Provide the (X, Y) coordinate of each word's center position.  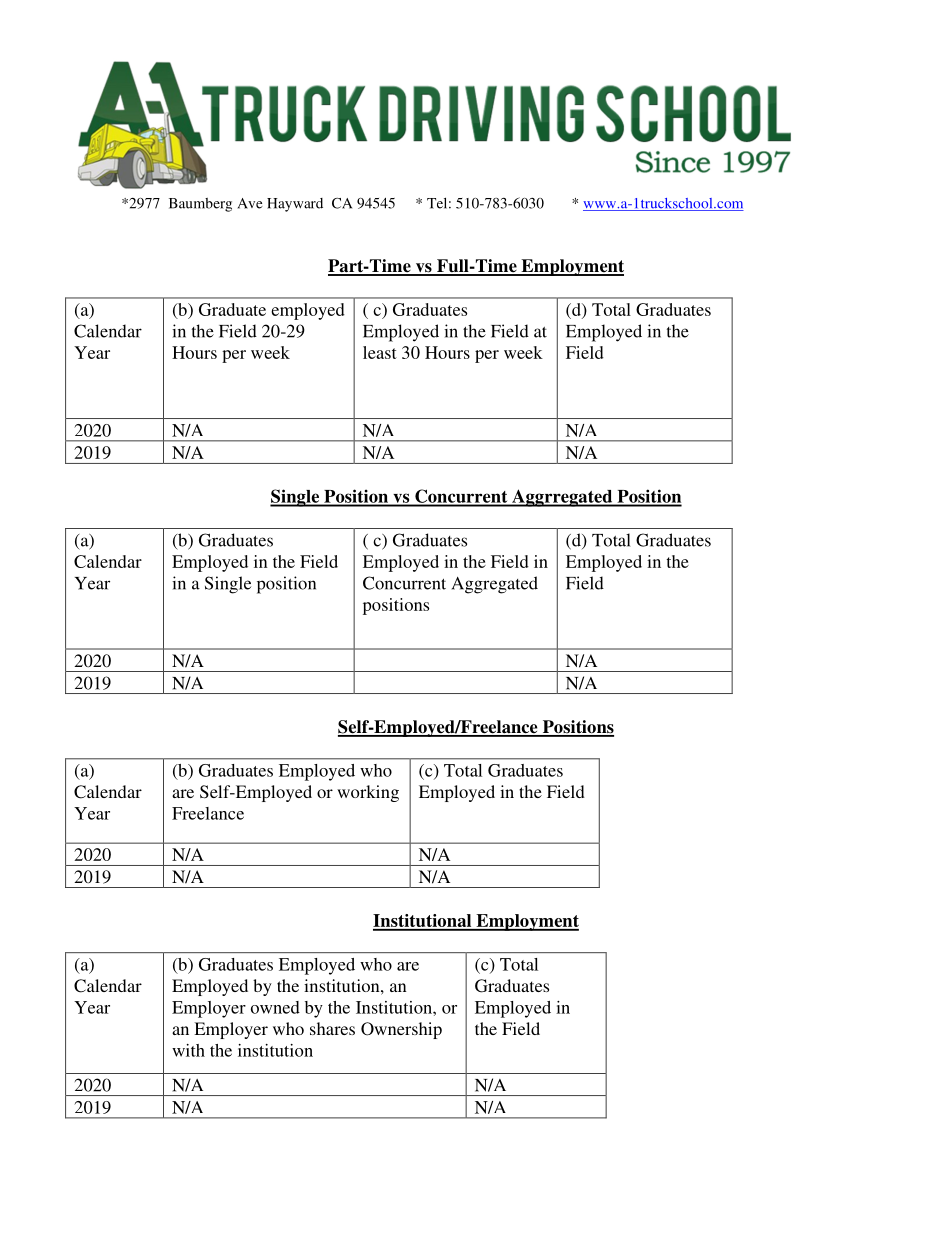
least (380, 352)
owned (275, 1007)
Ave (250, 203)
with (188, 1050)
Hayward (295, 205)
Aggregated (495, 585)
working (368, 793)
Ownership (401, 1030)
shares (332, 1028)
